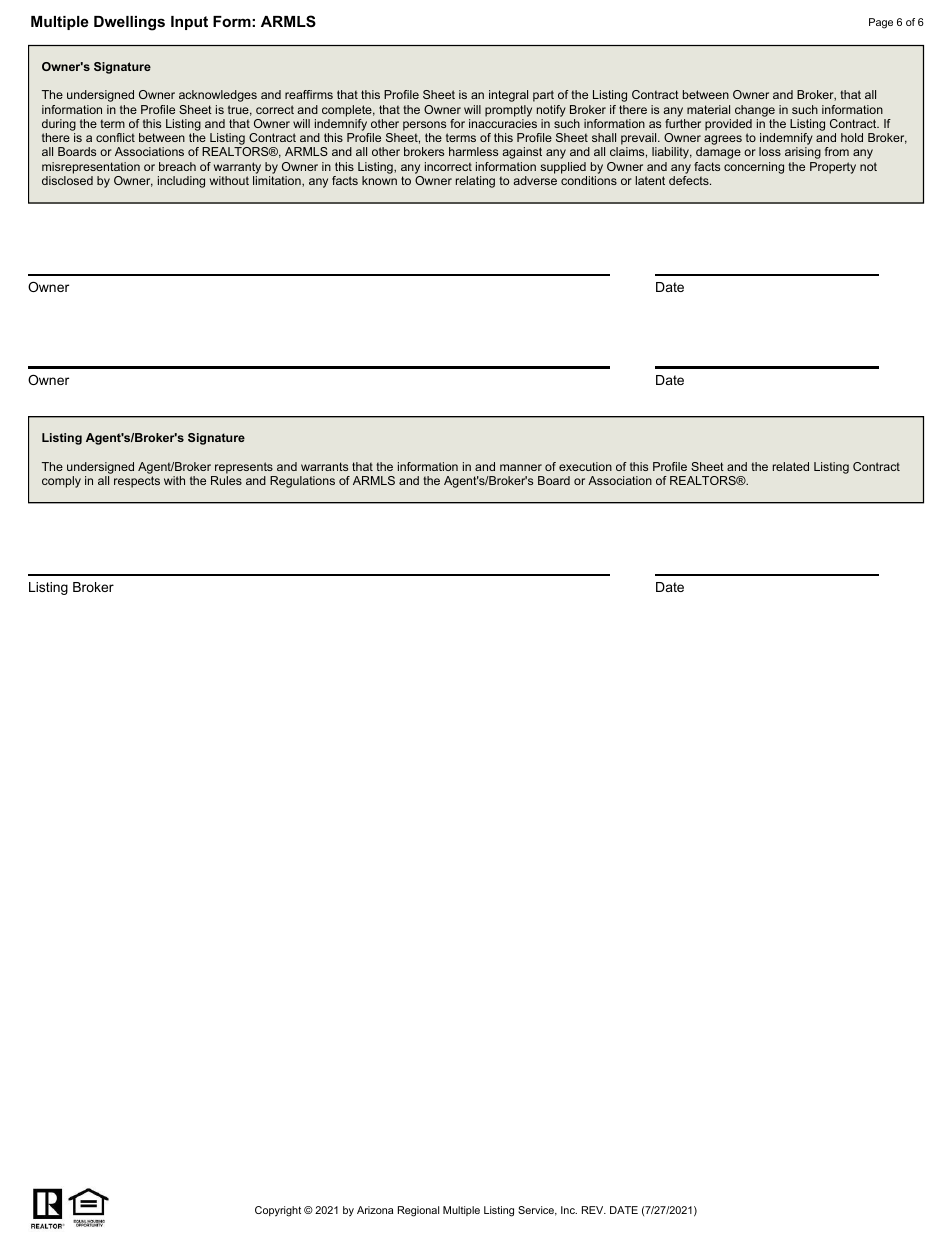  I want to click on warrants, so click(324, 466).
